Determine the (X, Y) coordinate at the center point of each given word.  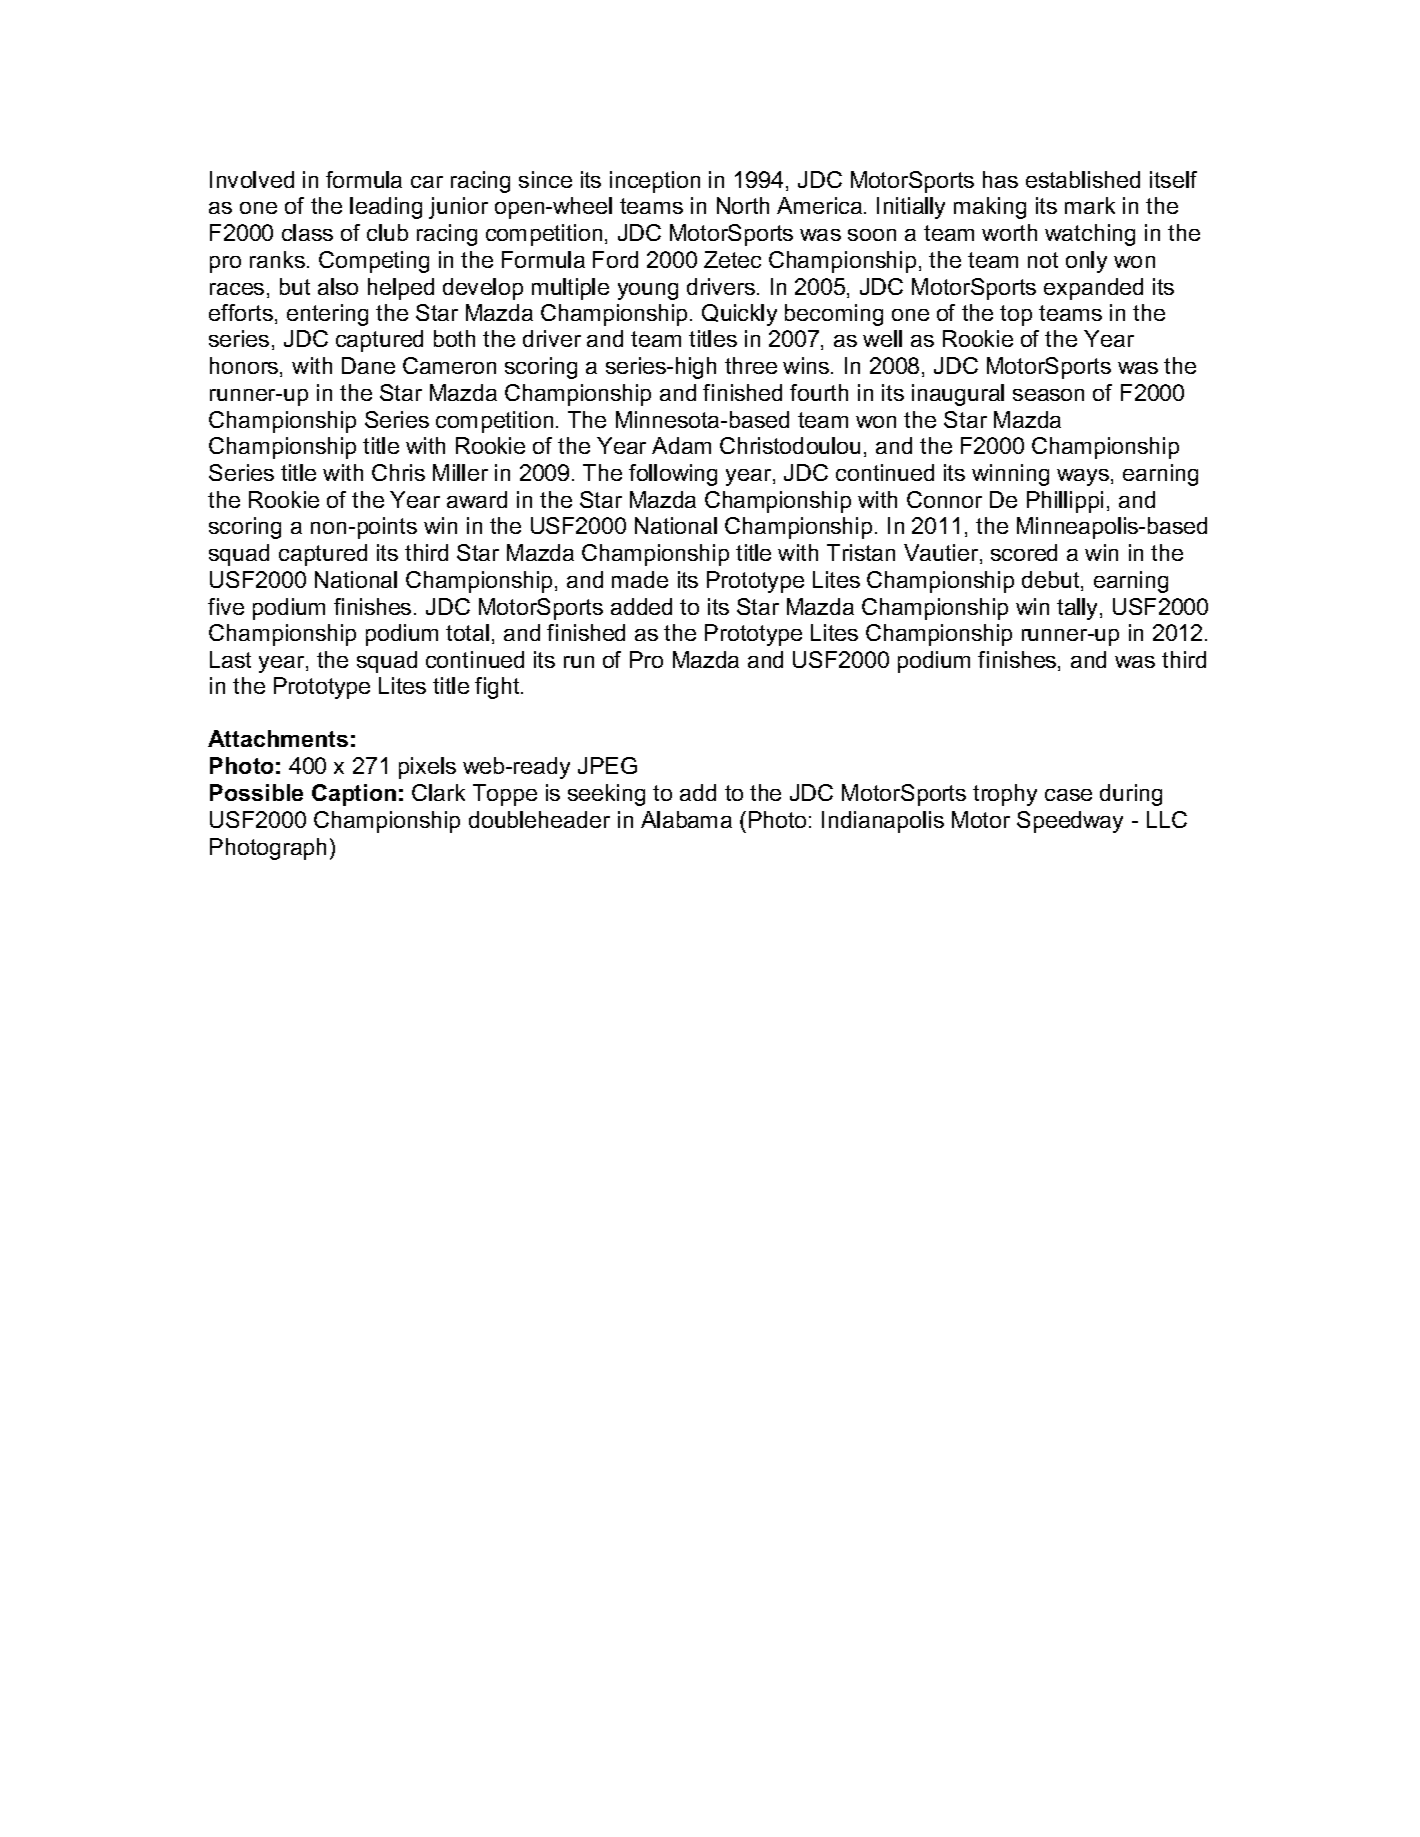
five (226, 606)
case (1068, 795)
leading (386, 208)
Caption (354, 795)
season (1048, 395)
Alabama (686, 819)
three (751, 365)
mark (1090, 205)
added (641, 606)
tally (1079, 609)
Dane (368, 365)
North (743, 205)
